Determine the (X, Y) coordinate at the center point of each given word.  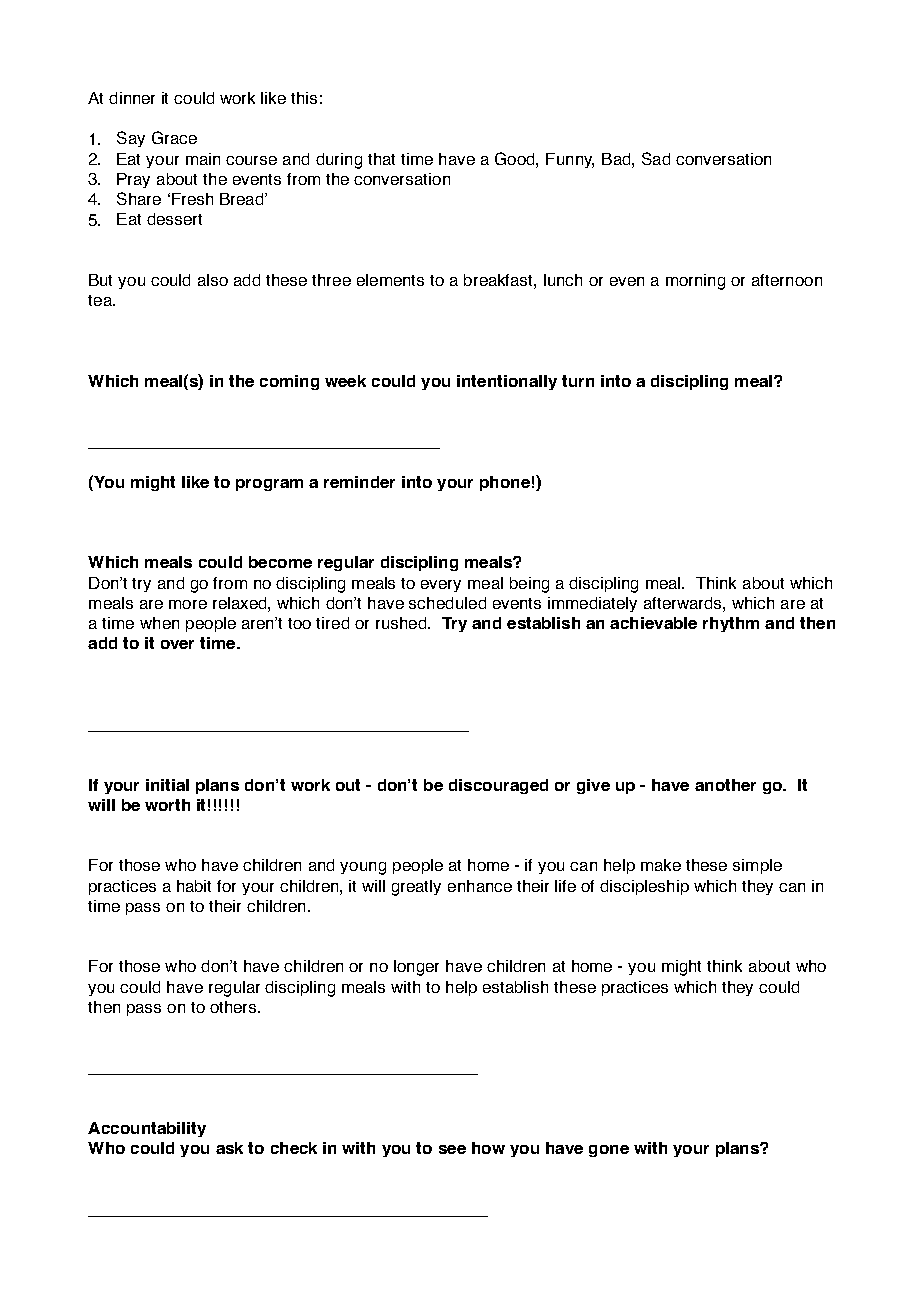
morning (695, 282)
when (159, 623)
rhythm (731, 624)
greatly (416, 888)
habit (194, 886)
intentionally (507, 382)
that (381, 159)
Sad (656, 158)
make (661, 865)
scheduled (447, 603)
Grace (174, 137)
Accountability (147, 1129)
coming (289, 382)
